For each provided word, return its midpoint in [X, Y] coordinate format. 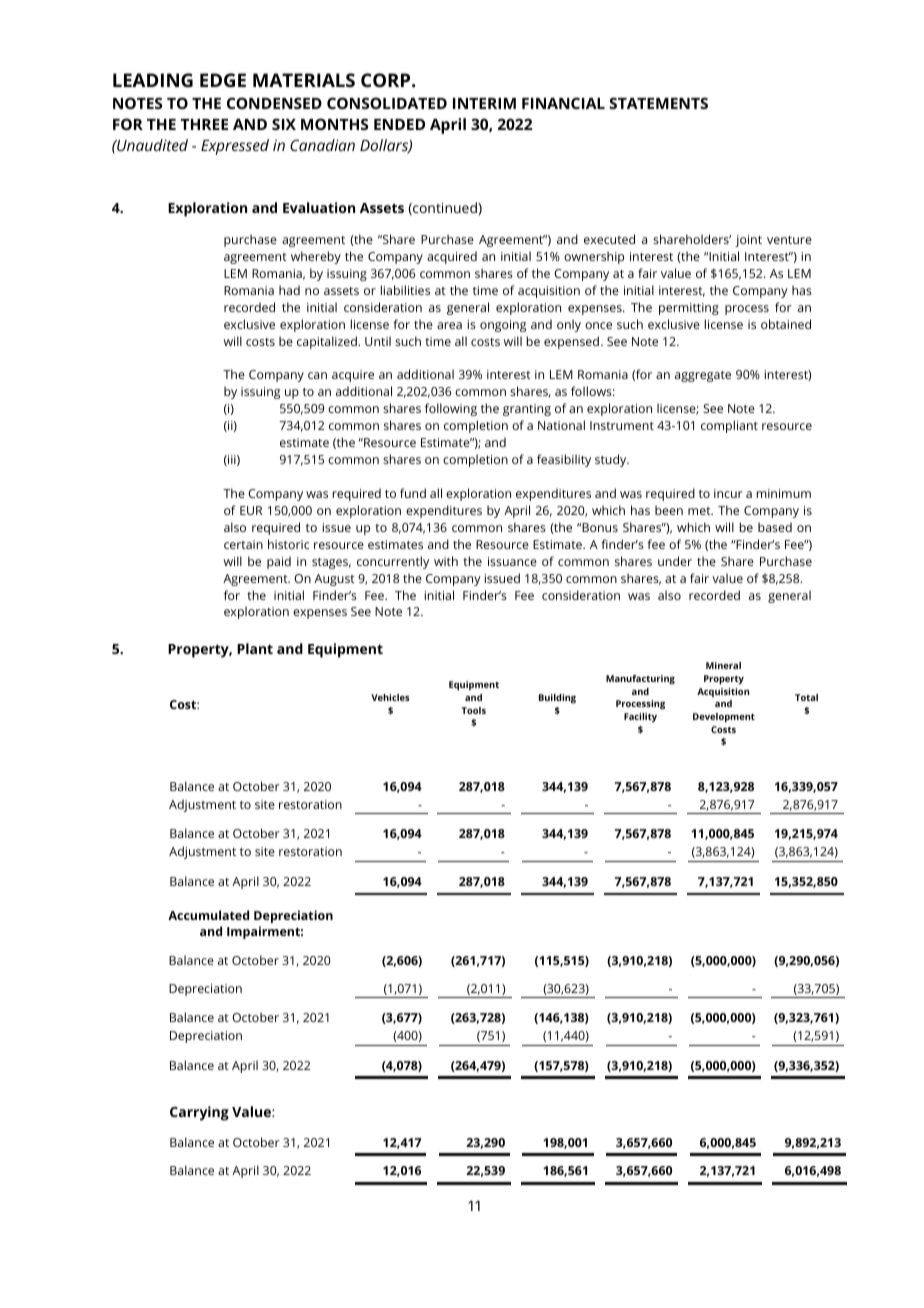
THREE [204, 124]
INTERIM [484, 103]
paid [279, 562]
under [675, 561]
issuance [512, 561]
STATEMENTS [658, 103]
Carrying [199, 1113]
